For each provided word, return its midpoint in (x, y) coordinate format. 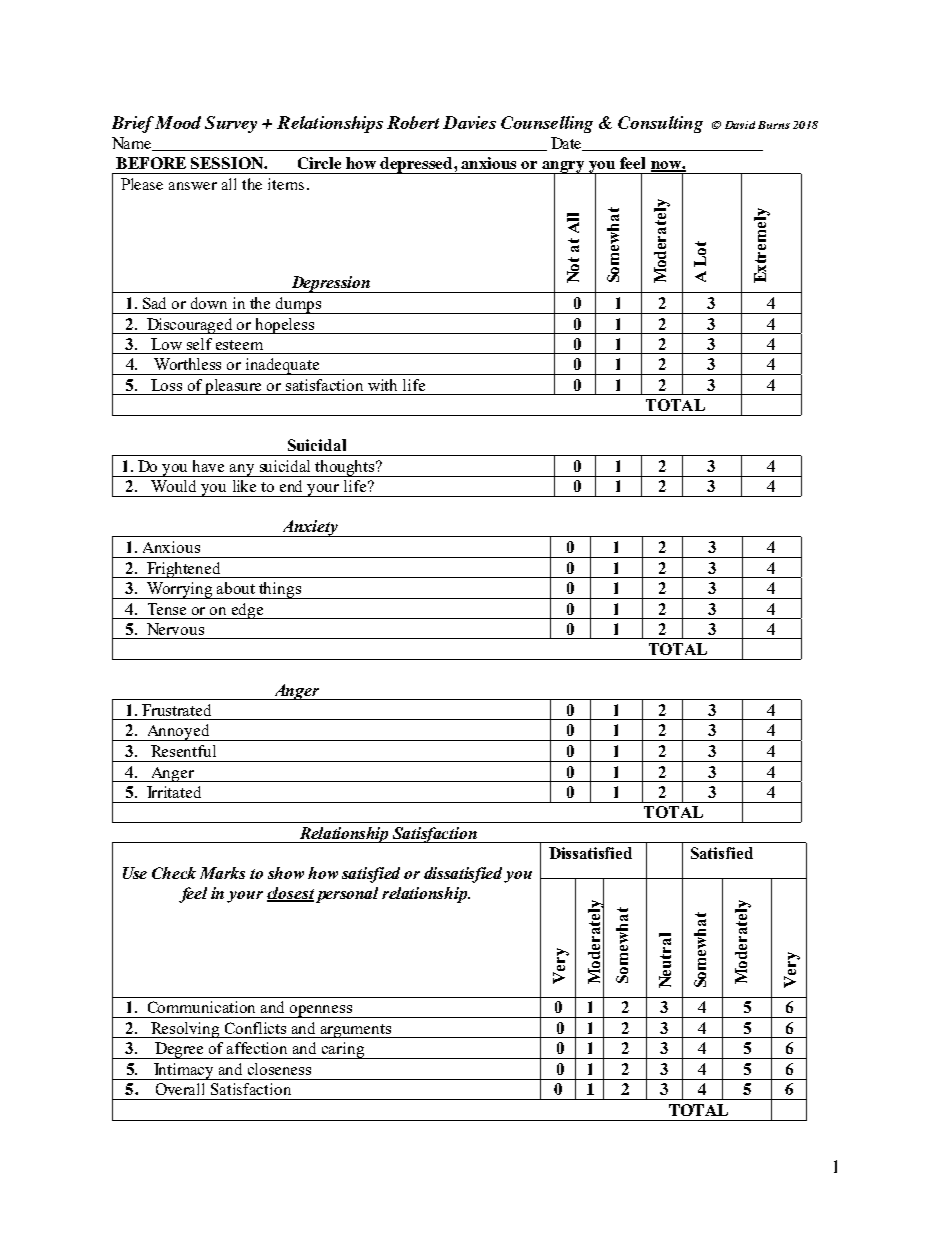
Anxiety (310, 528)
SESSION (228, 163)
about (236, 588)
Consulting (660, 124)
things (280, 590)
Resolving (186, 1030)
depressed (417, 165)
